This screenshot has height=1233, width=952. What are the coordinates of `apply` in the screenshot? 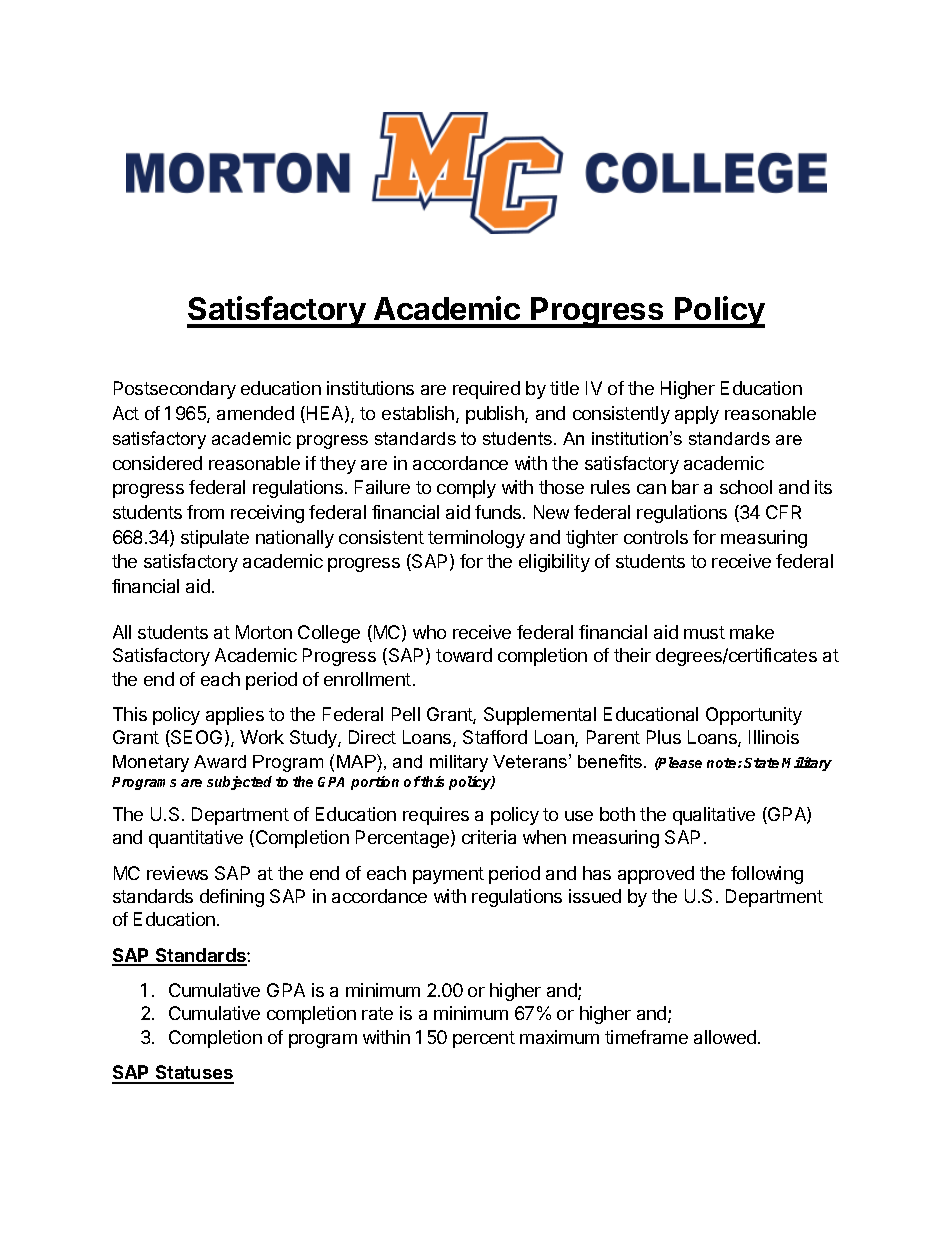 It's located at (697, 415).
